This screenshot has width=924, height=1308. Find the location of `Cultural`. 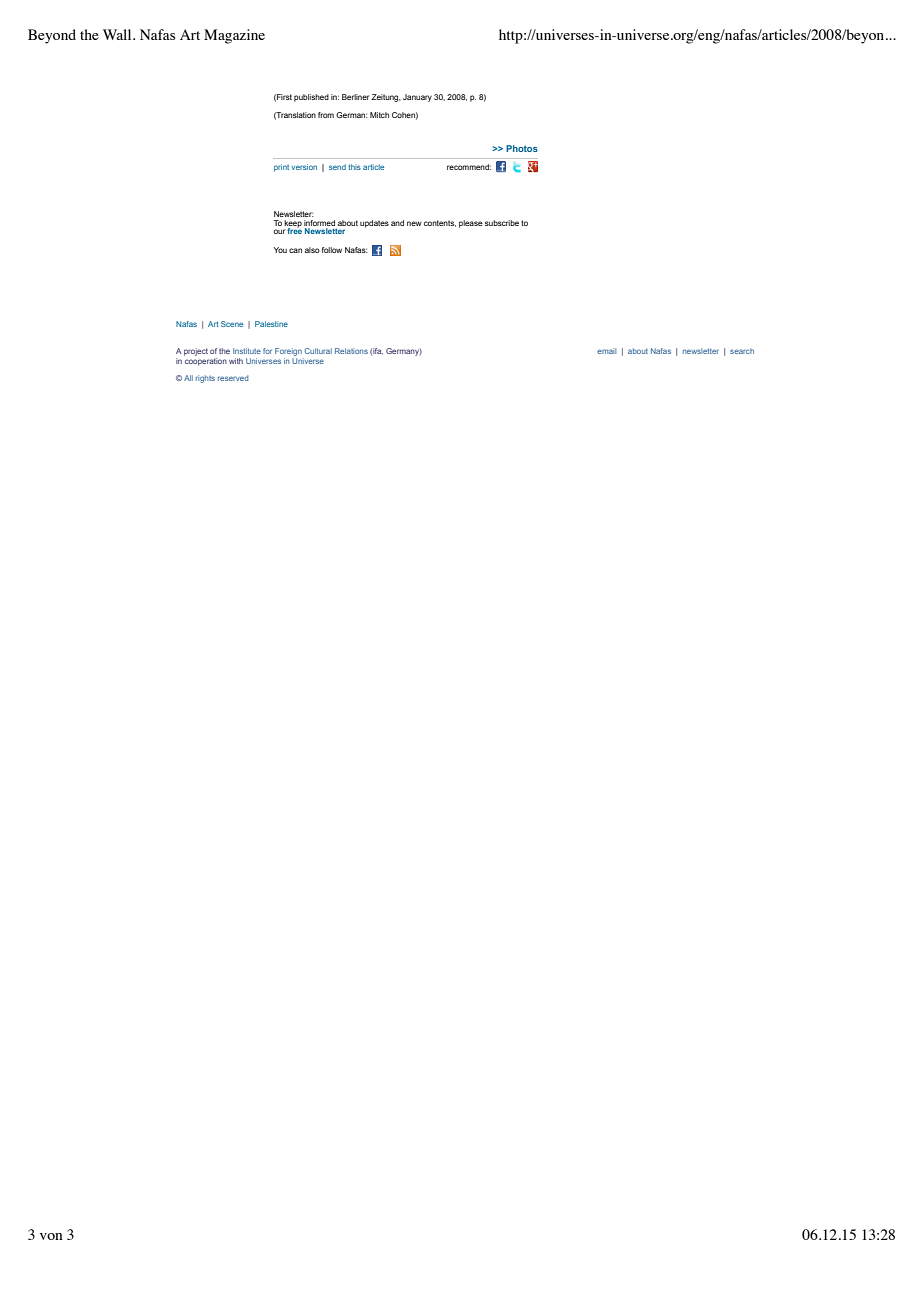

Cultural is located at coordinates (318, 351).
